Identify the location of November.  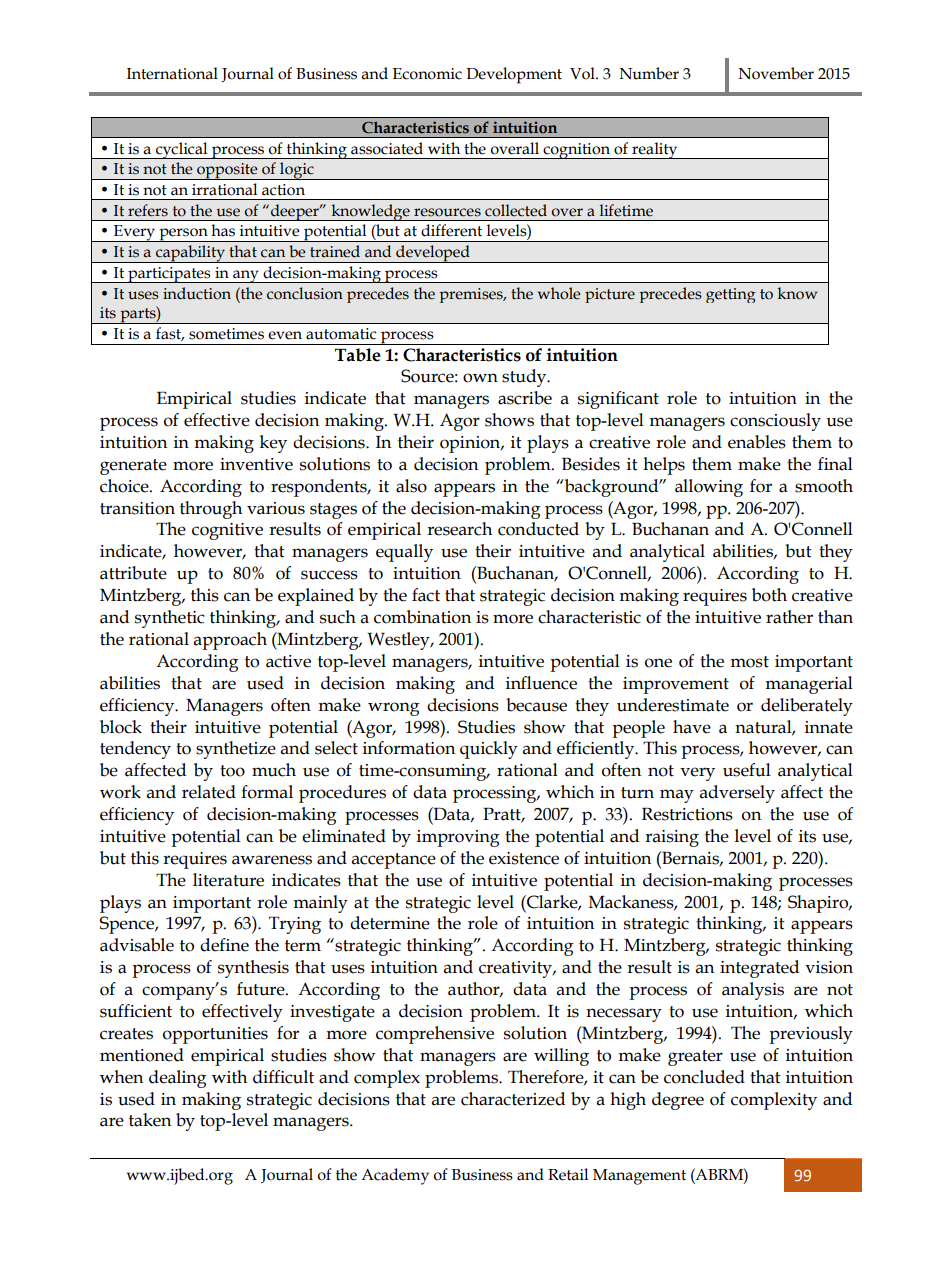
(776, 73).
